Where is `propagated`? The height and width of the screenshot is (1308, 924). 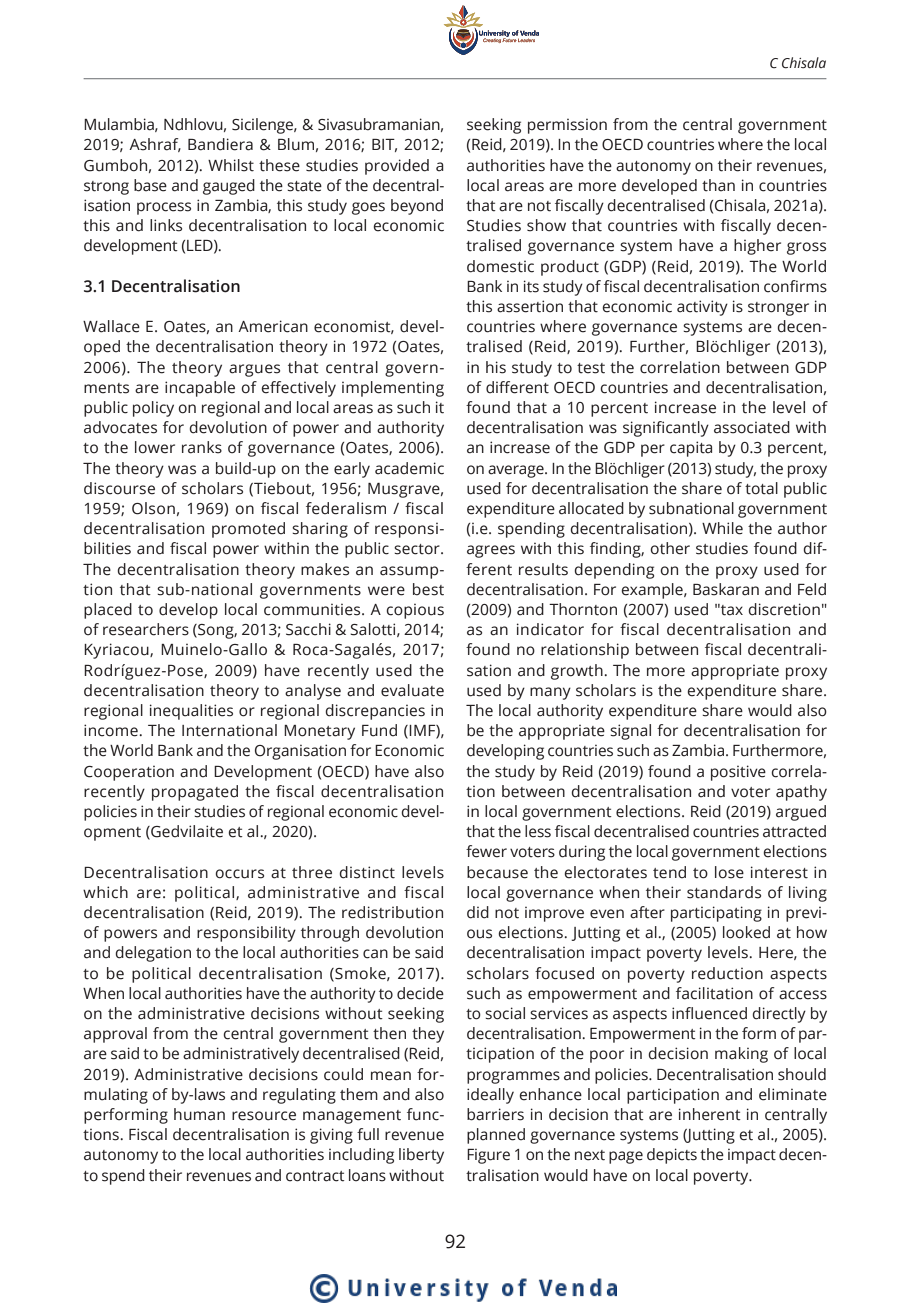
propagated is located at coordinates (195, 793).
